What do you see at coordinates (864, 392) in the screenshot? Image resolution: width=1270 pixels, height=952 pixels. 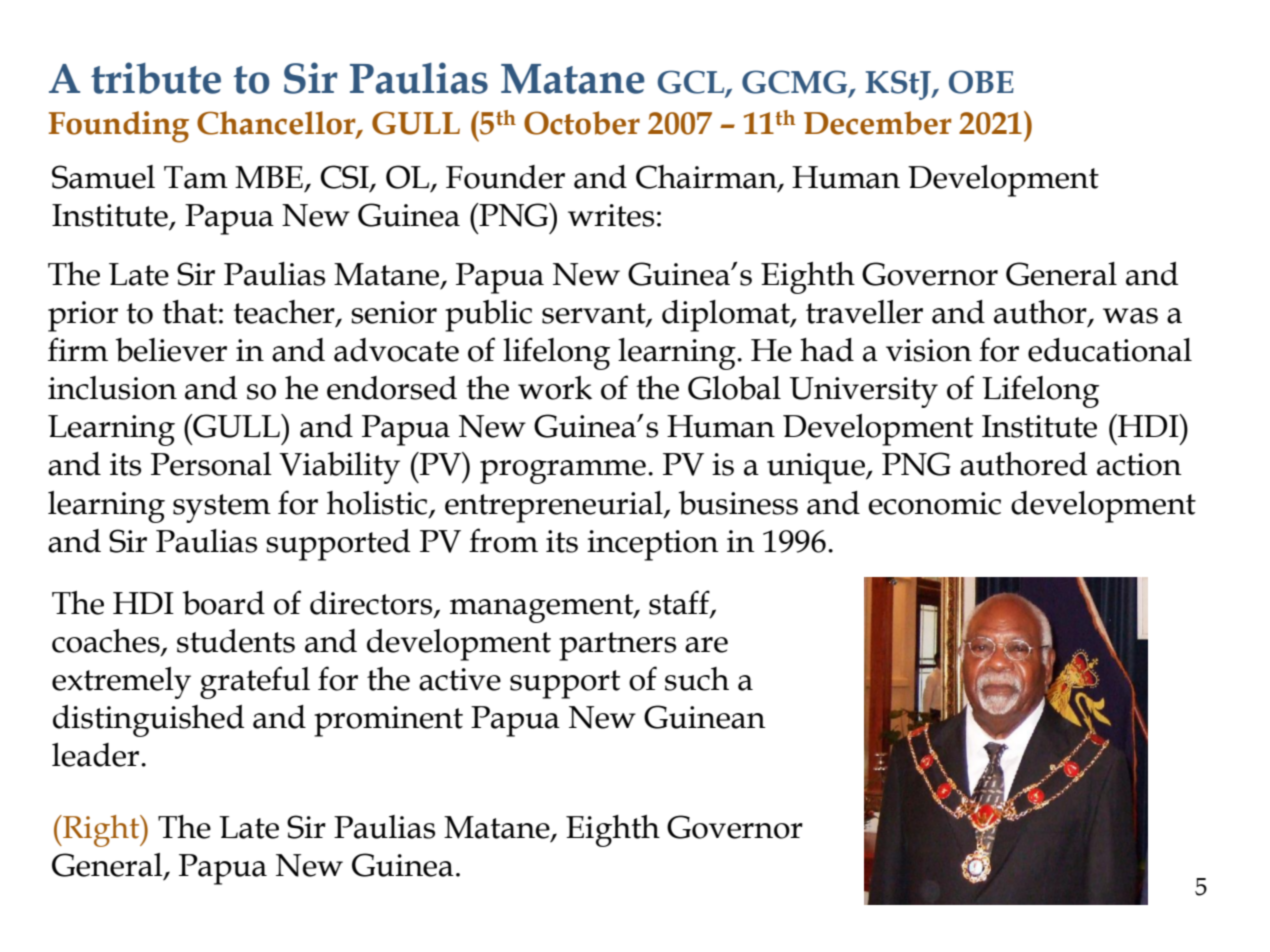 I see `University` at bounding box center [864, 392].
